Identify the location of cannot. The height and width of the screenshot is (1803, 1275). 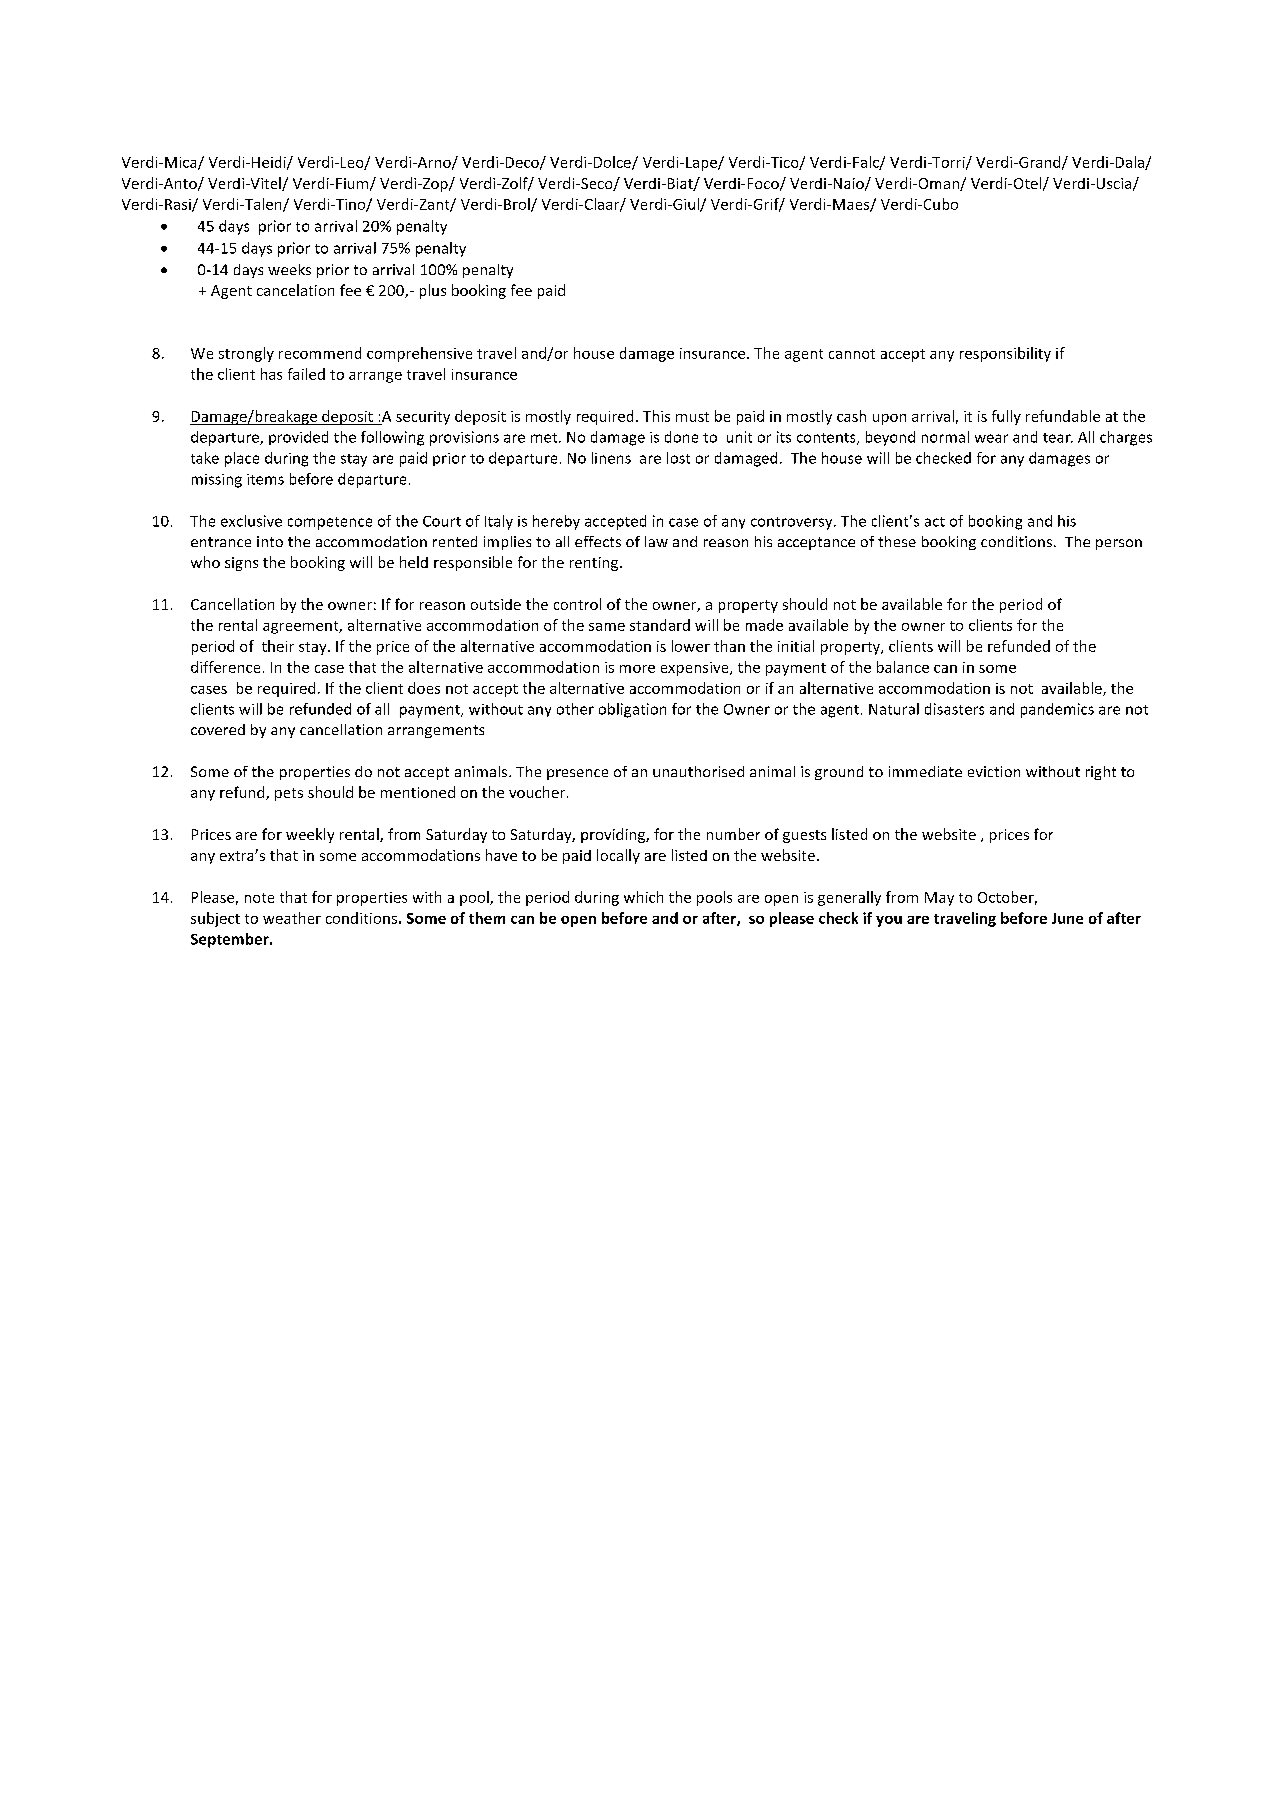
(852, 354).
